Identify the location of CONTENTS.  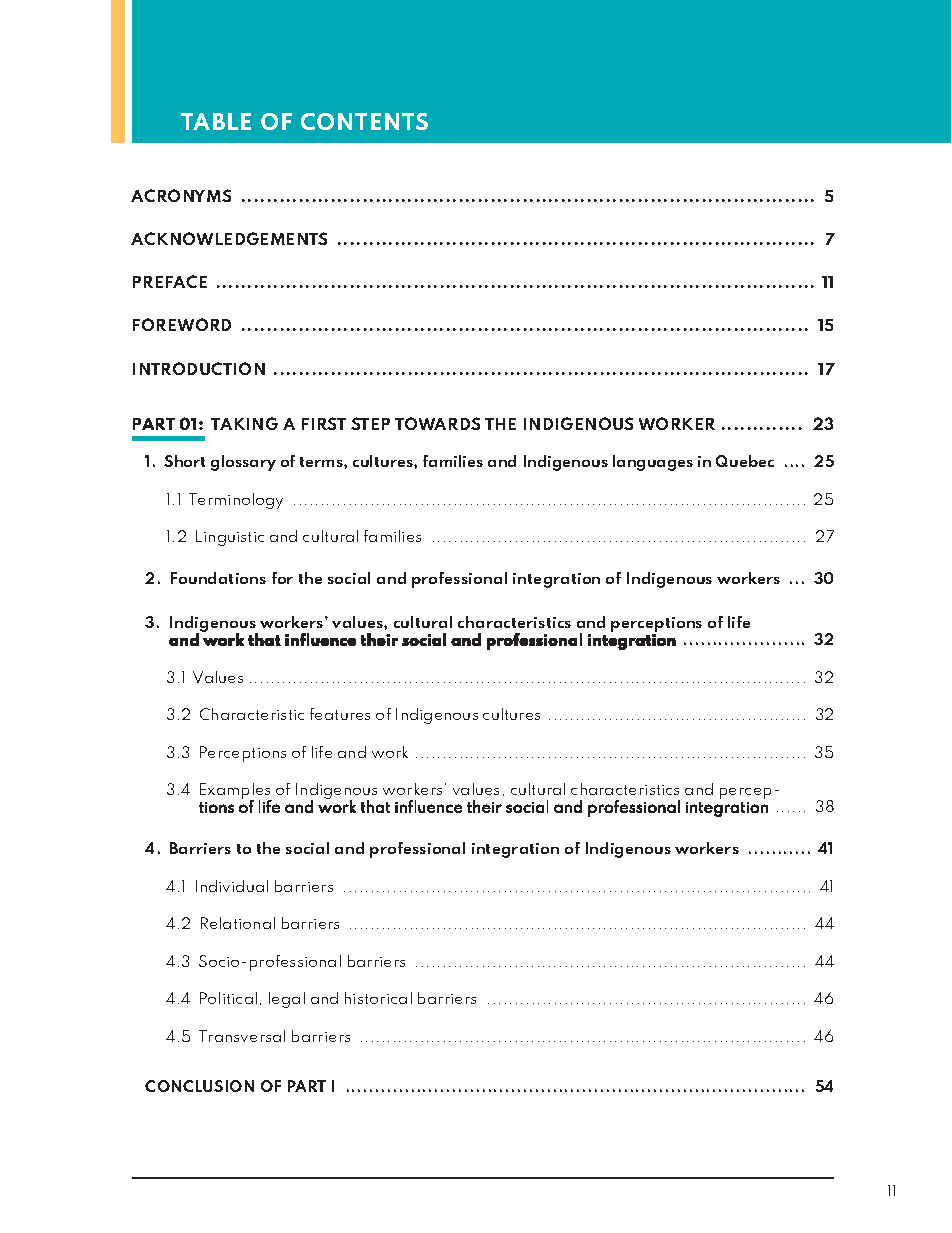
(364, 121).
